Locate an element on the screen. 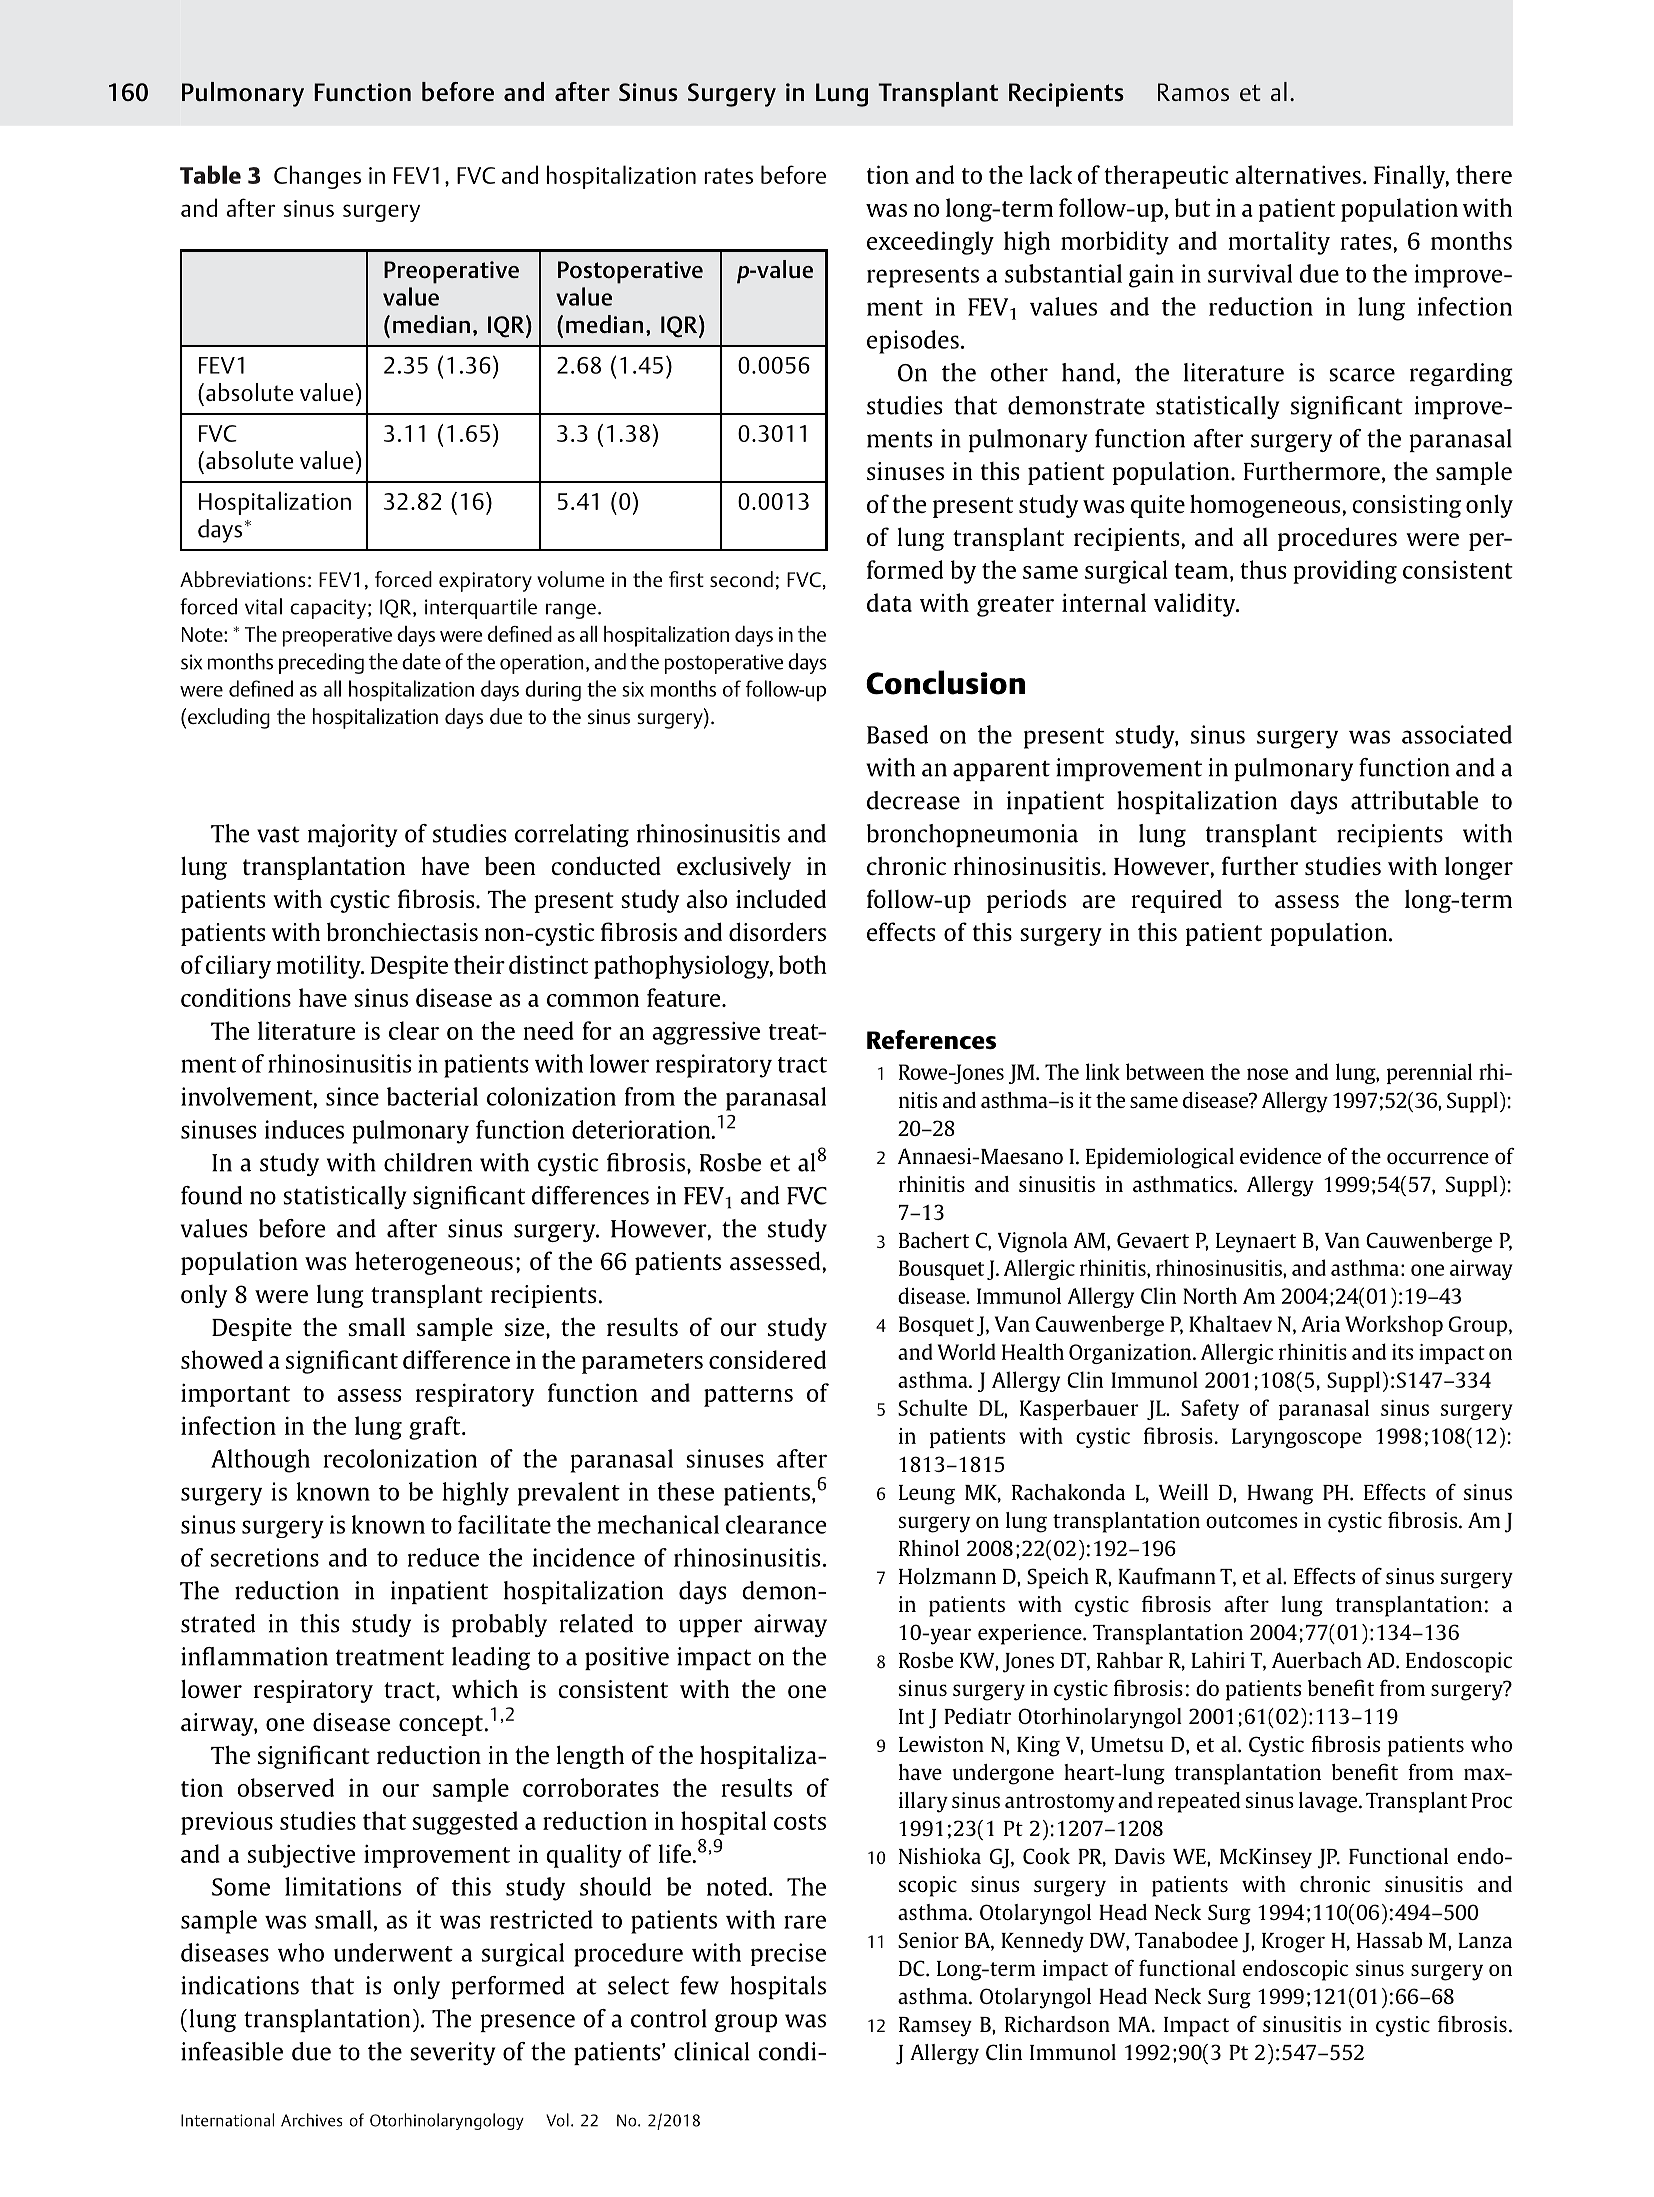  References is located at coordinates (931, 1039).
